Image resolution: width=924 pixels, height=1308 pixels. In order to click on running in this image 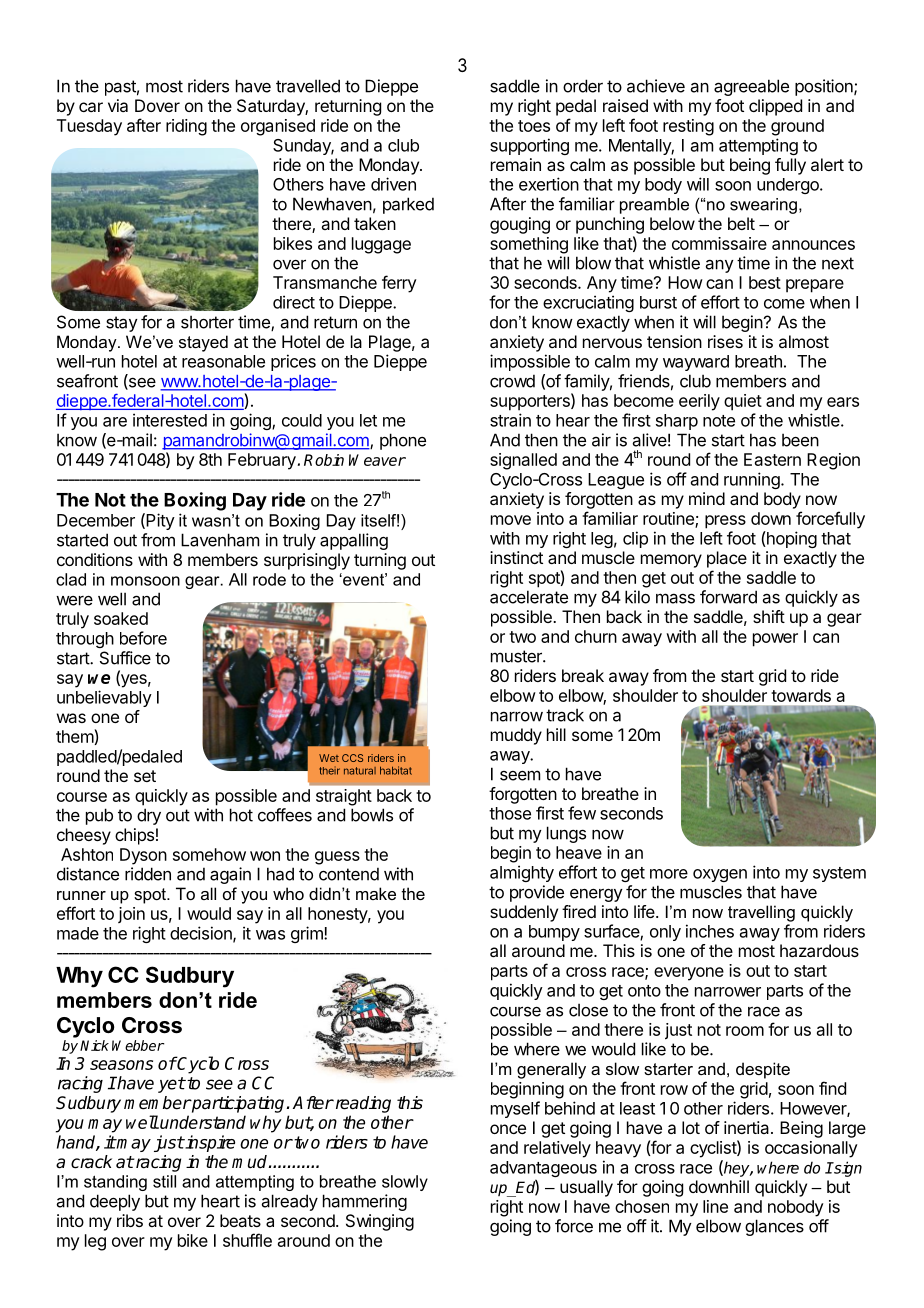, I will do `click(753, 480)`.
